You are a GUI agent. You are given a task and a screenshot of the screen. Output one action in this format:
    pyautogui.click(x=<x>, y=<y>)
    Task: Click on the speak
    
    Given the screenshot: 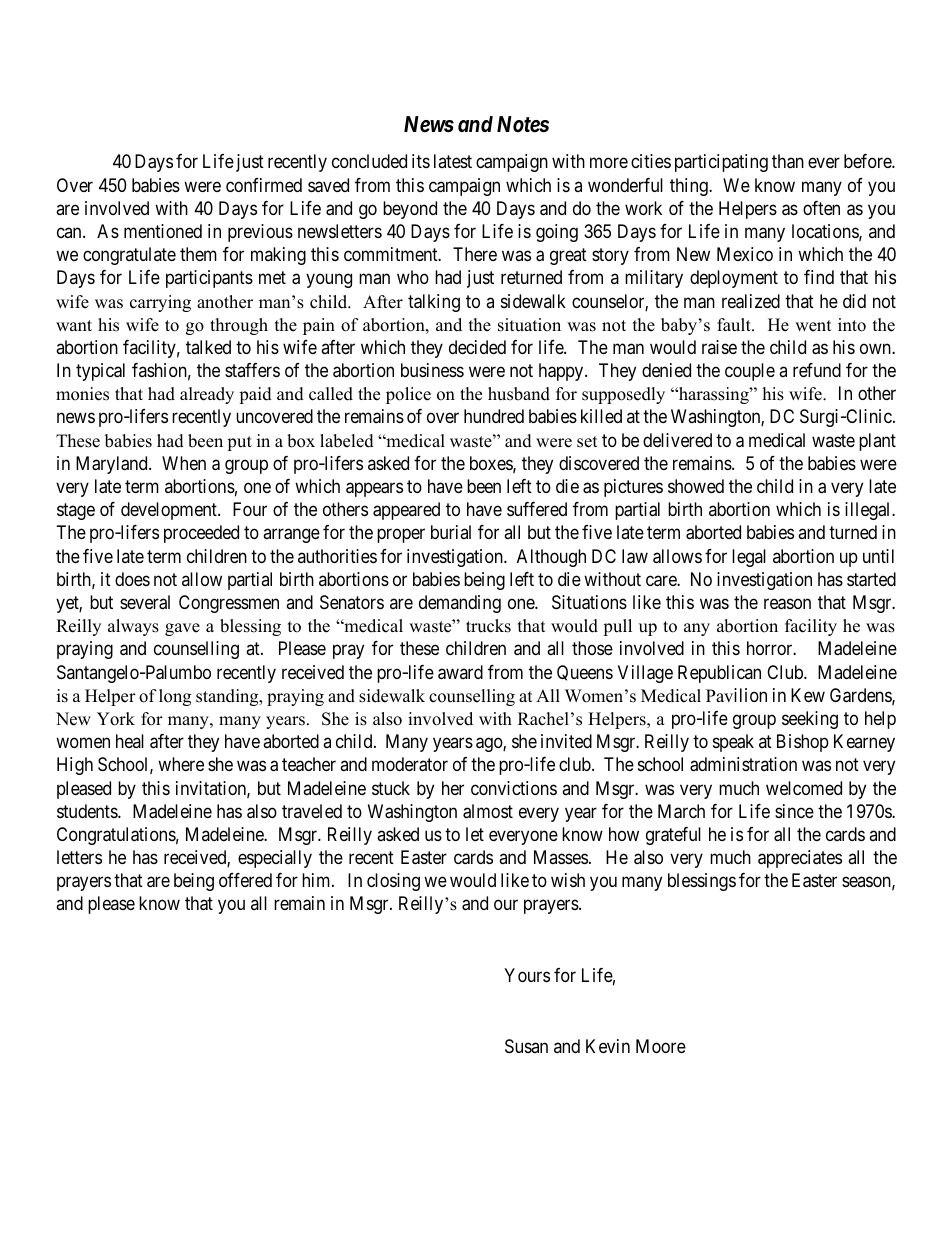 What is the action you would take?
    pyautogui.click(x=733, y=743)
